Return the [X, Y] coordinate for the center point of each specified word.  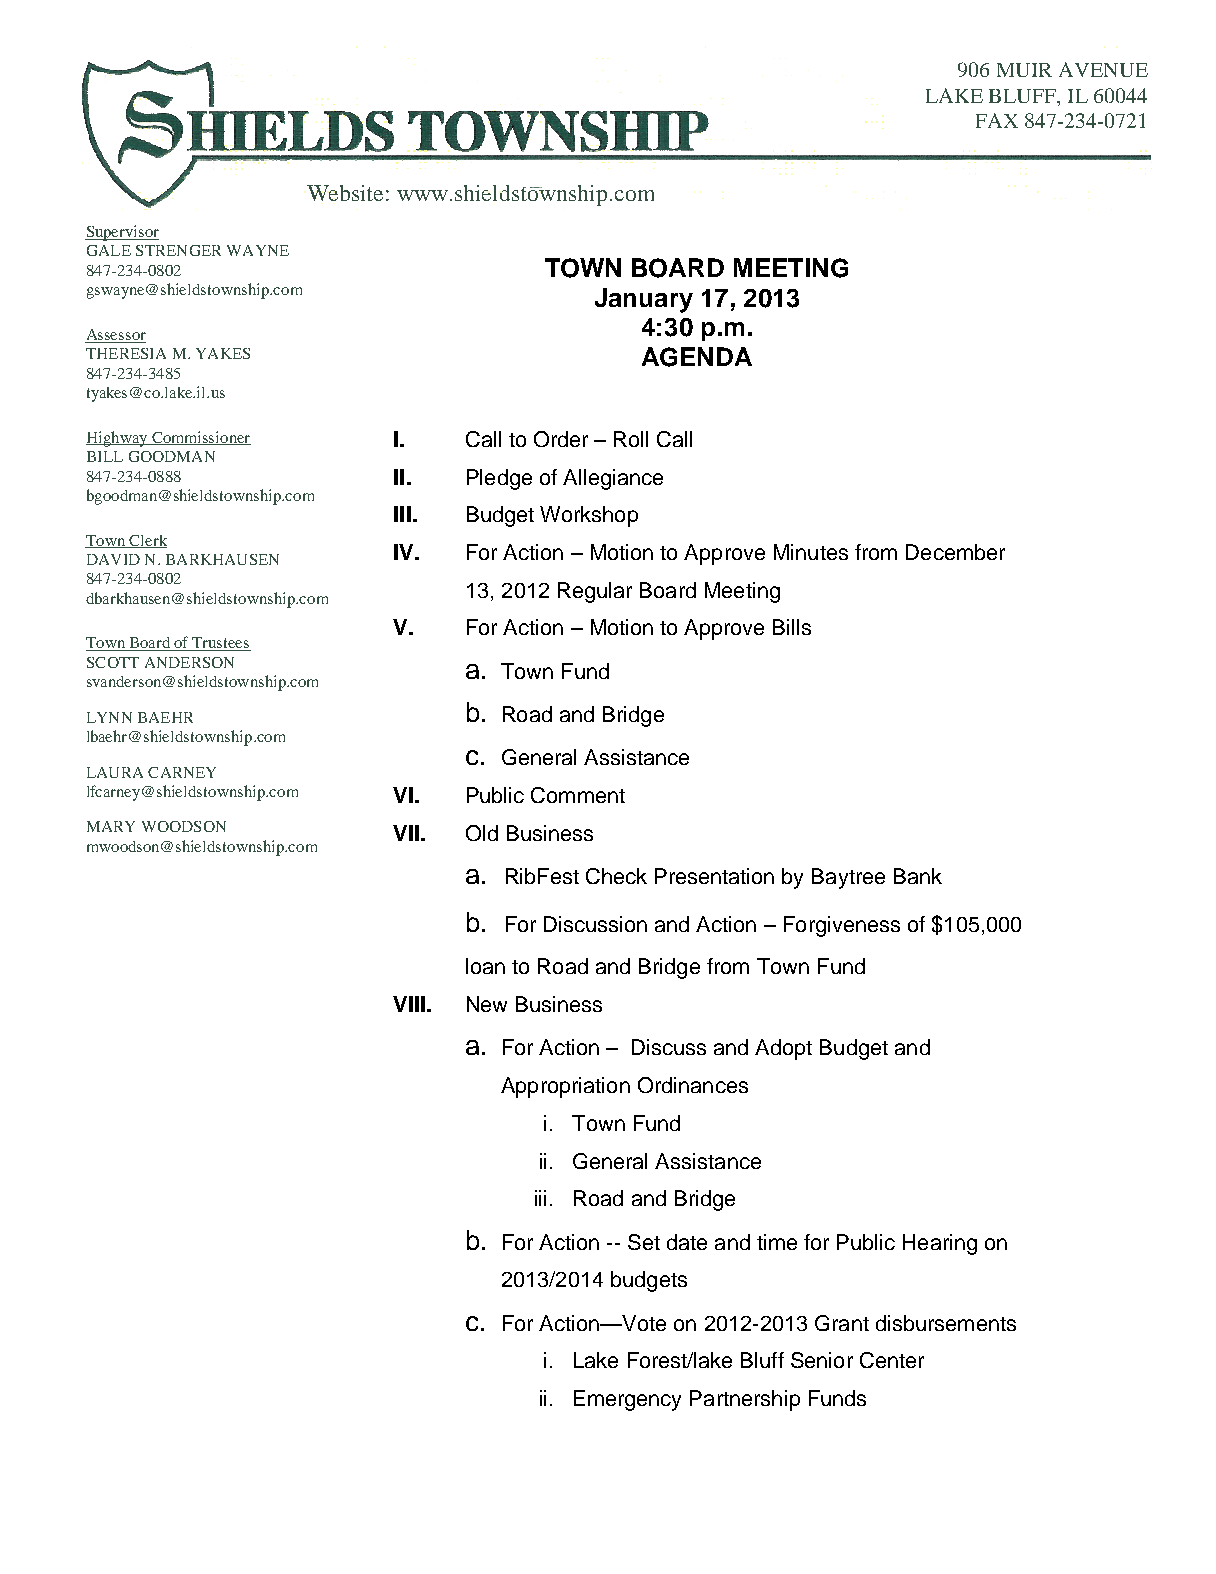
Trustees [221, 644]
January [644, 300]
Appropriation [565, 1087]
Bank [918, 876]
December [955, 552]
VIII [409, 1004]
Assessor [116, 334]
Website [345, 193]
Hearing [940, 1244]
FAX [997, 120]
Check [616, 876]
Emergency [627, 1400]
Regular [595, 592]
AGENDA [697, 357]
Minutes [811, 552]
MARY [111, 826]
